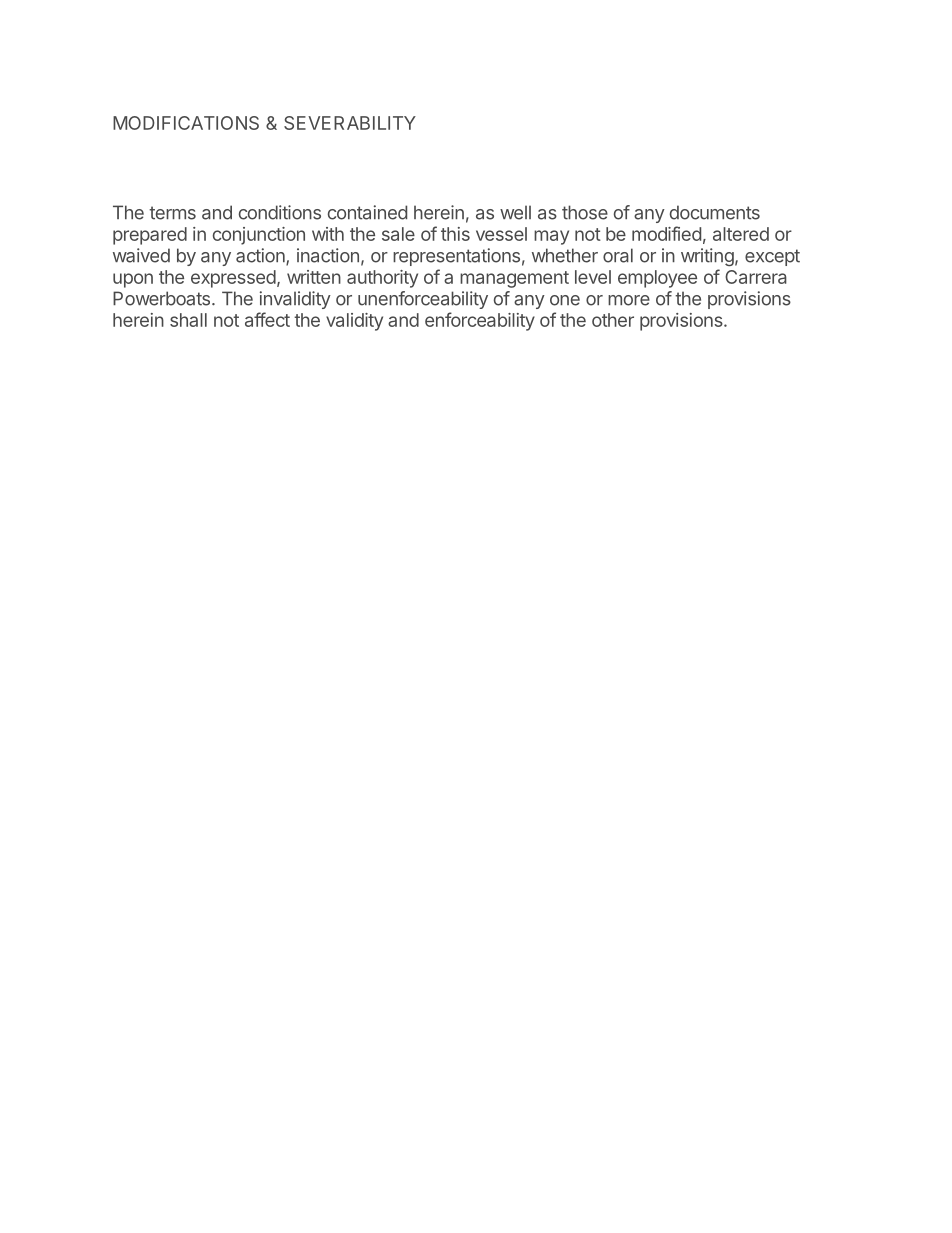 The image size is (952, 1233). Describe the element at coordinates (515, 212) in the screenshot. I see `well` at that location.
